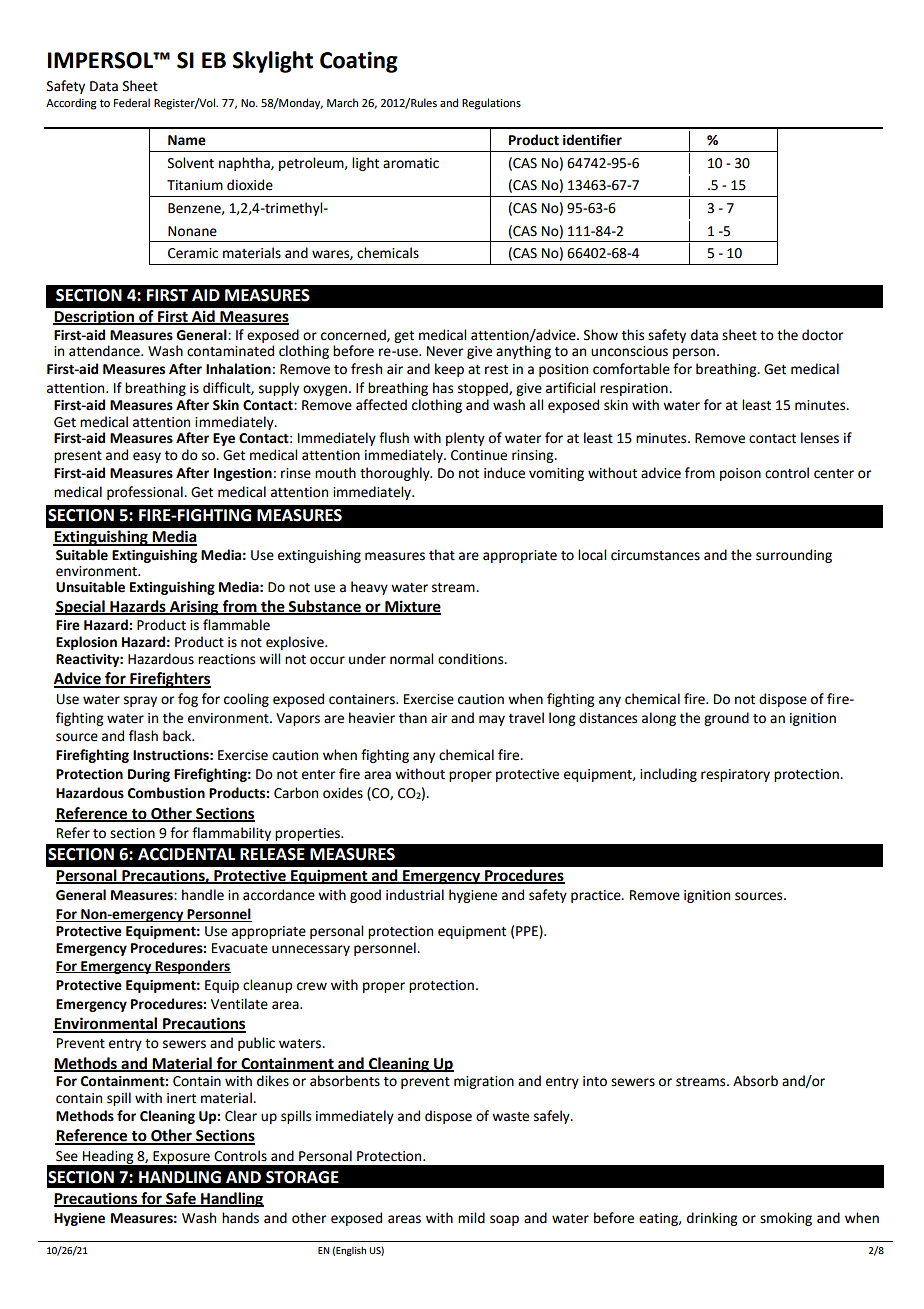 This screenshot has width=924, height=1309. I want to click on attendance, so click(105, 351).
